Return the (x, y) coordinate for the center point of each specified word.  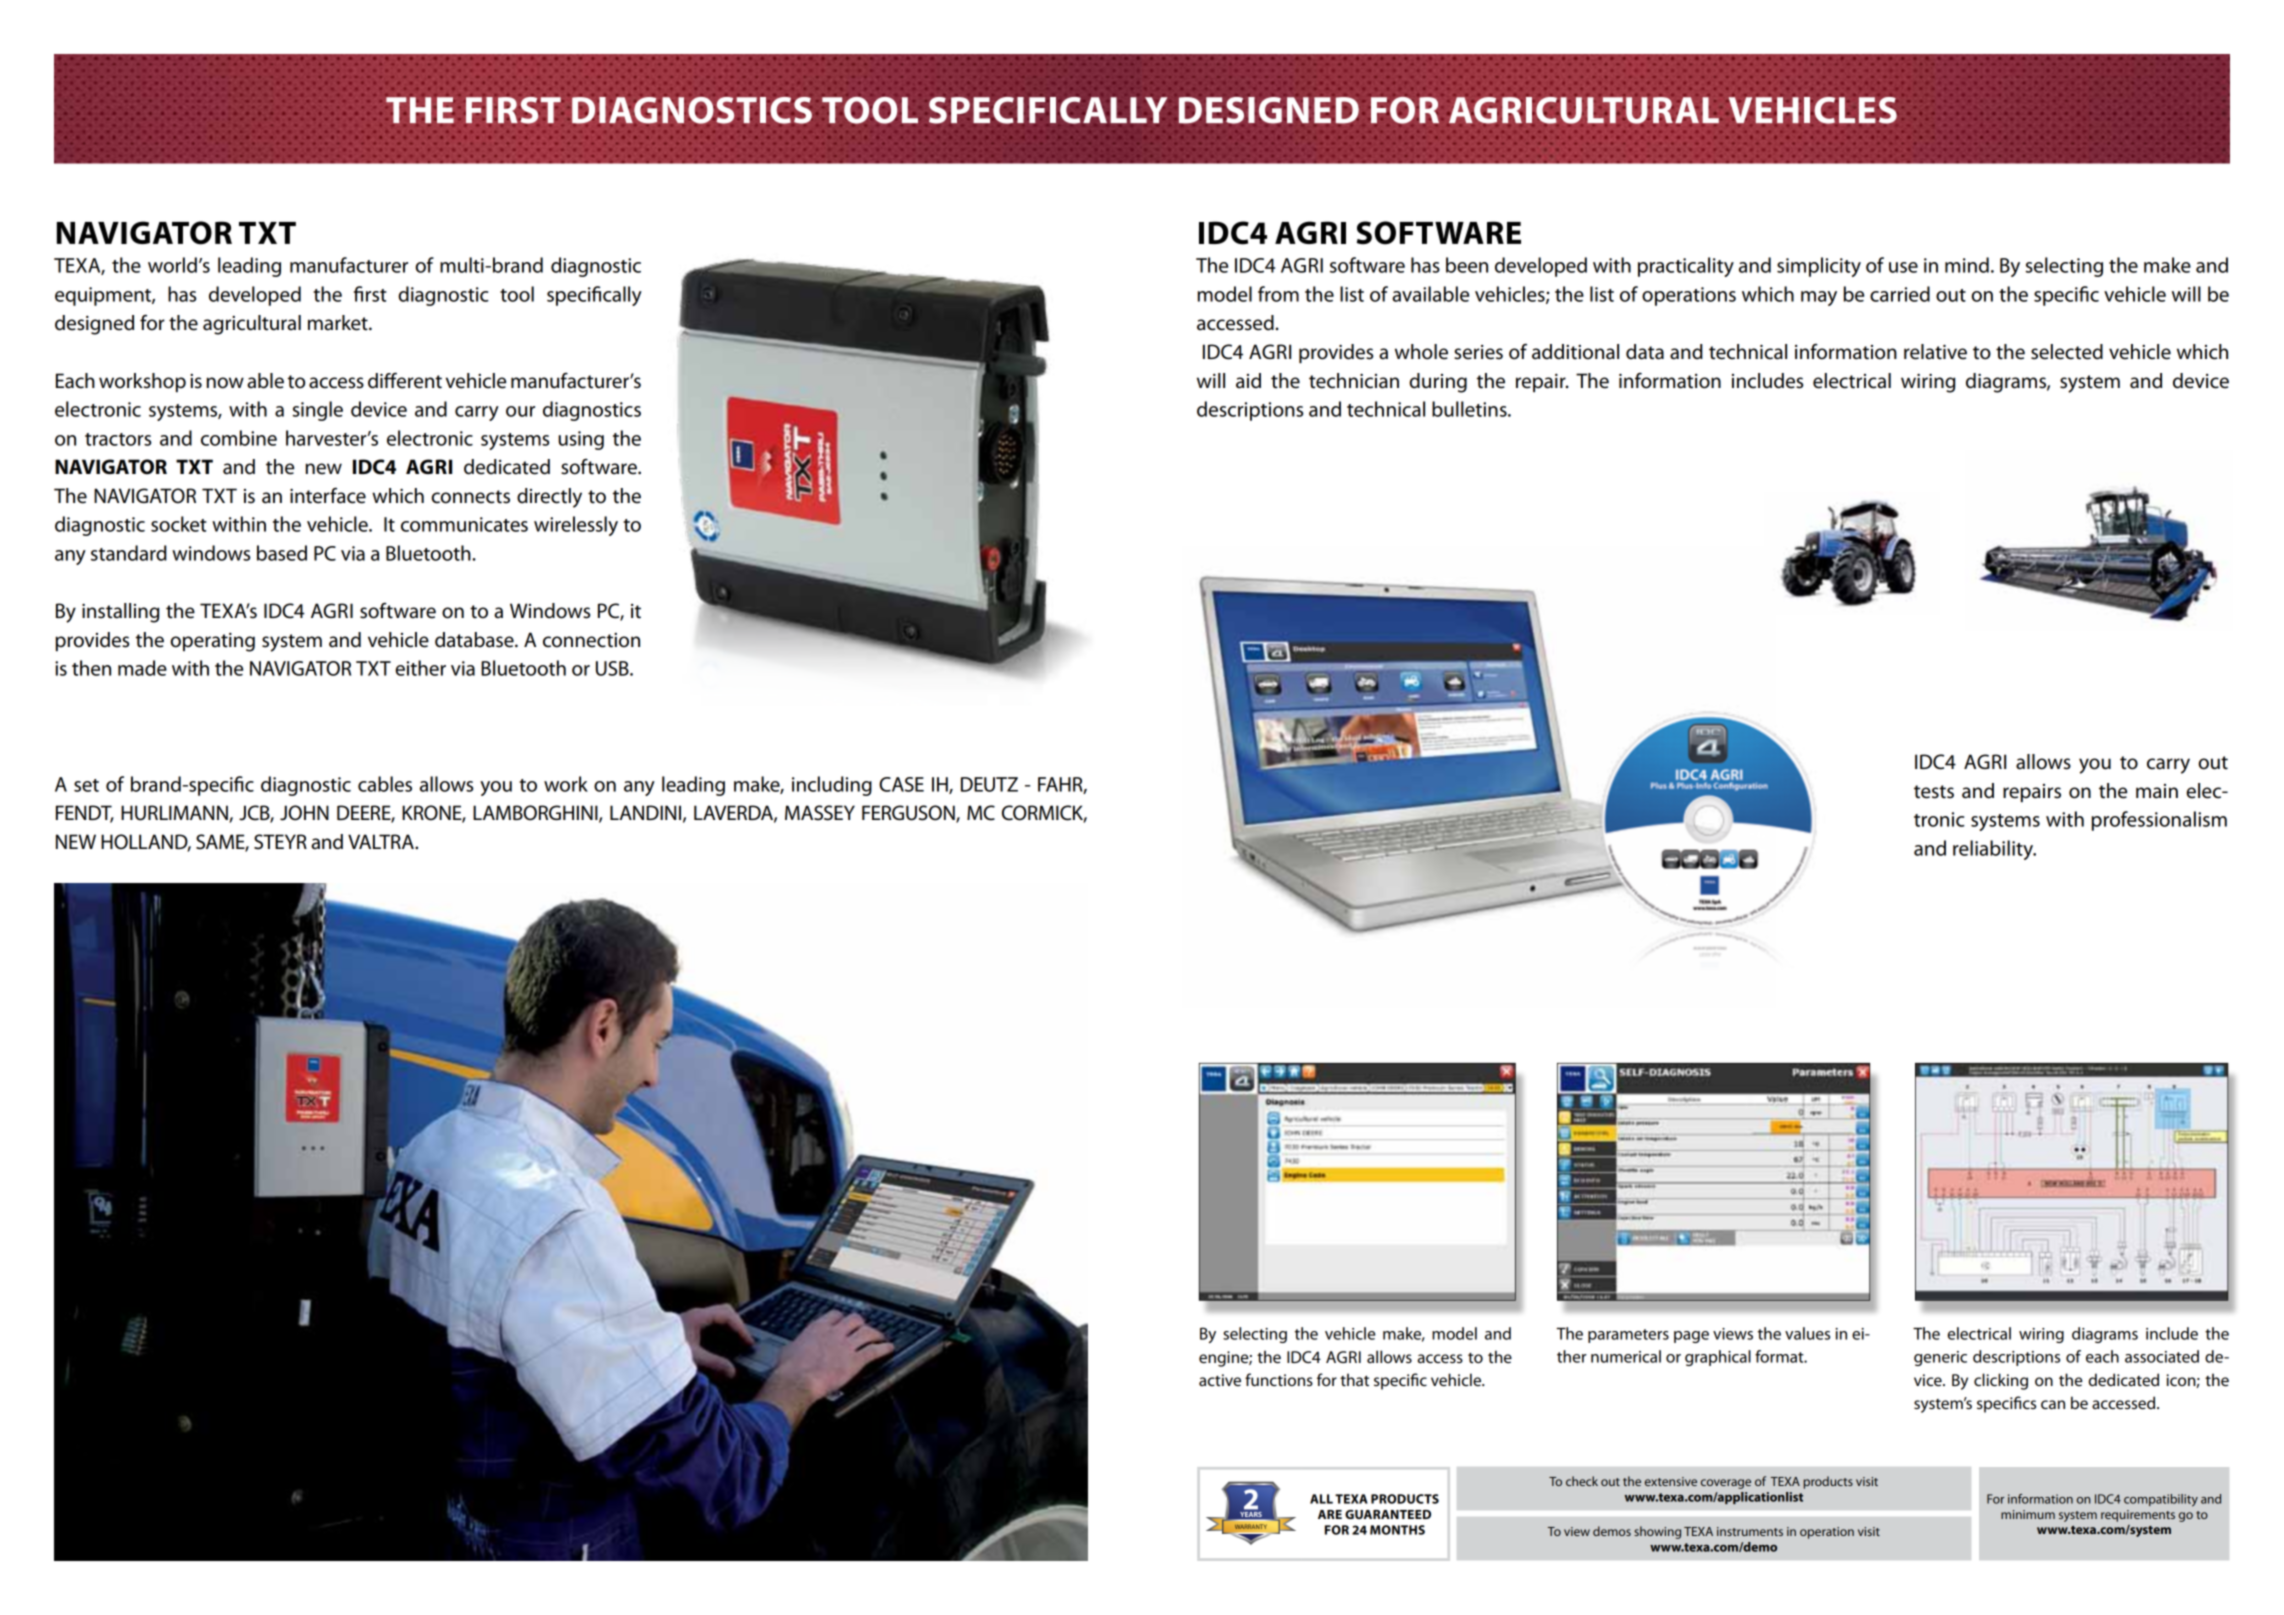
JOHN (304, 813)
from (1278, 294)
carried (1900, 294)
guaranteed (1388, 1514)
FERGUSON (909, 814)
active (1220, 1380)
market (339, 323)
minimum (2028, 1514)
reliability (1994, 850)
